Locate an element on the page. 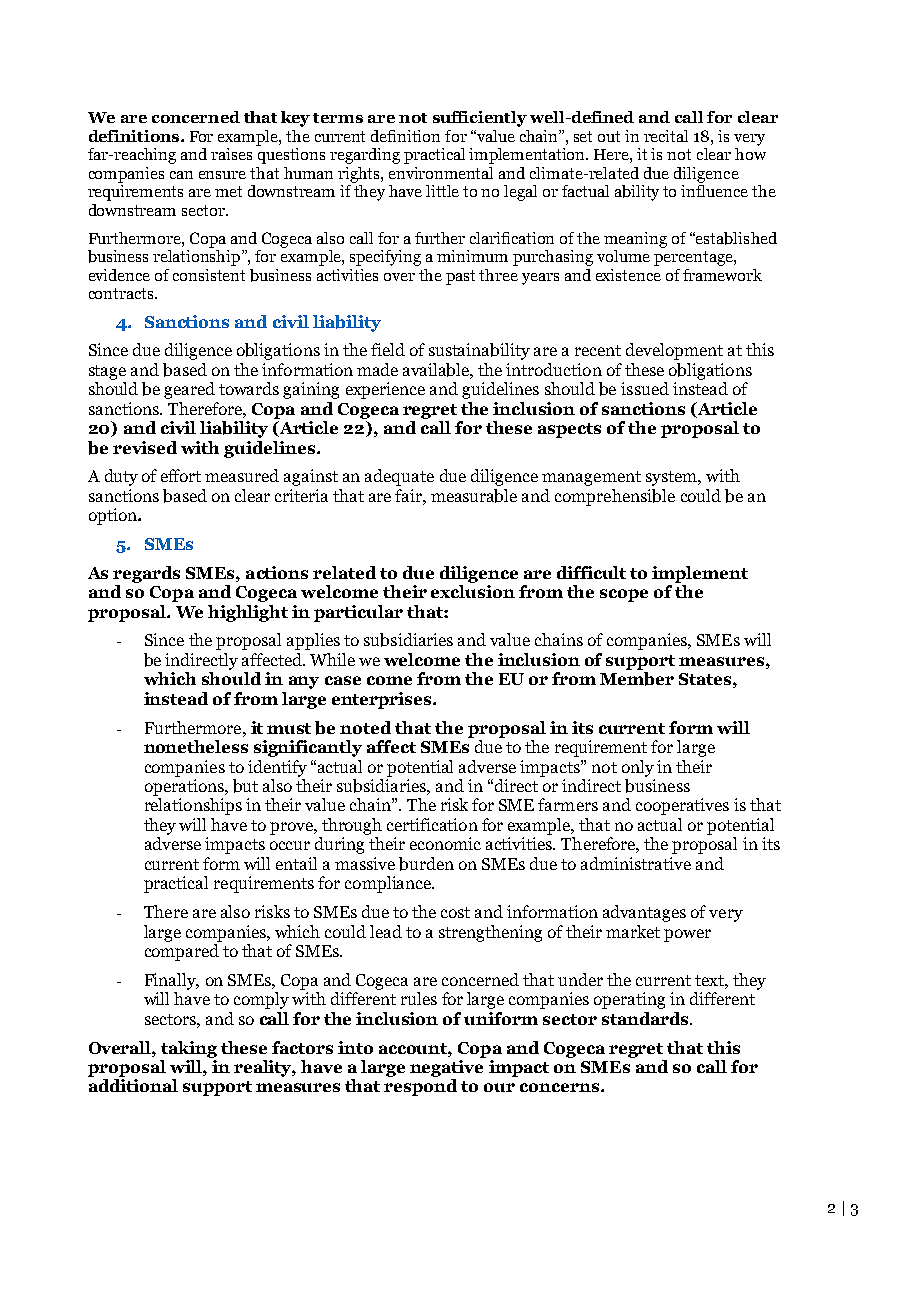  regards is located at coordinates (146, 574).
